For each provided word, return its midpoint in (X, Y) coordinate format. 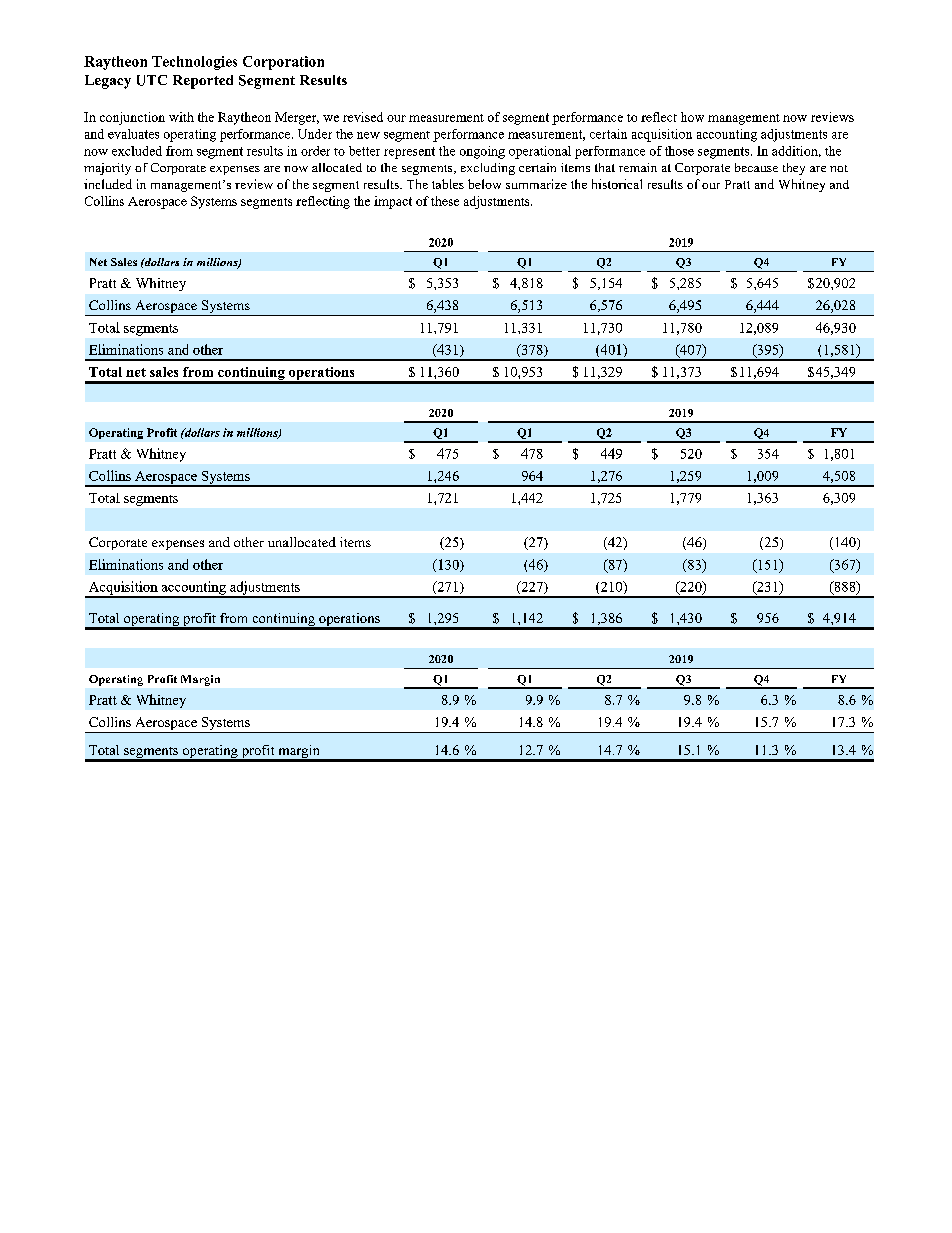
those (679, 151)
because (756, 167)
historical (617, 184)
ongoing (482, 152)
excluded (137, 151)
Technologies (194, 63)
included (108, 184)
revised (363, 117)
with (181, 117)
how (692, 117)
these (445, 201)
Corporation (283, 63)
